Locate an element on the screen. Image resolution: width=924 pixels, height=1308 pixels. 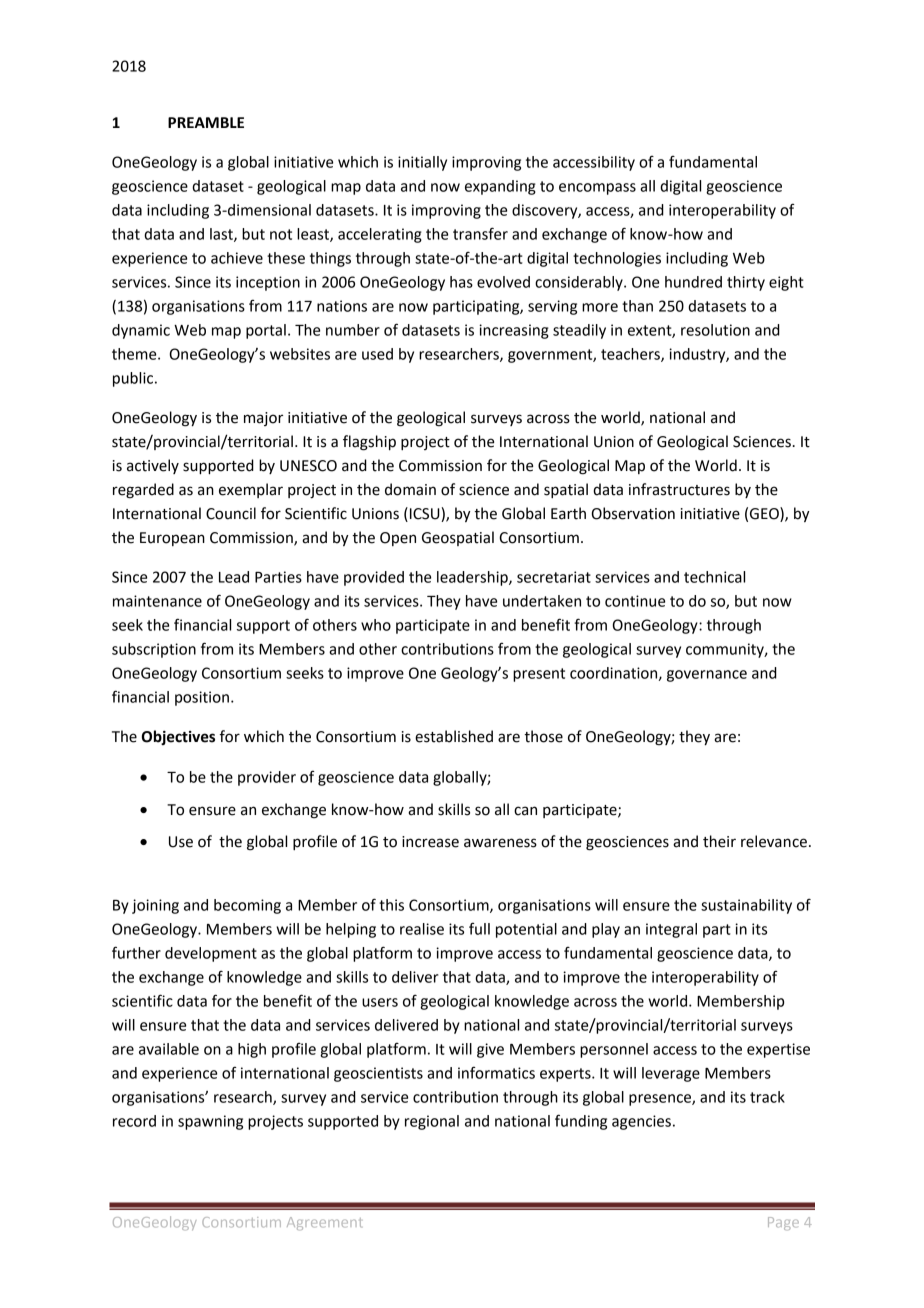
encompass is located at coordinates (597, 189).
